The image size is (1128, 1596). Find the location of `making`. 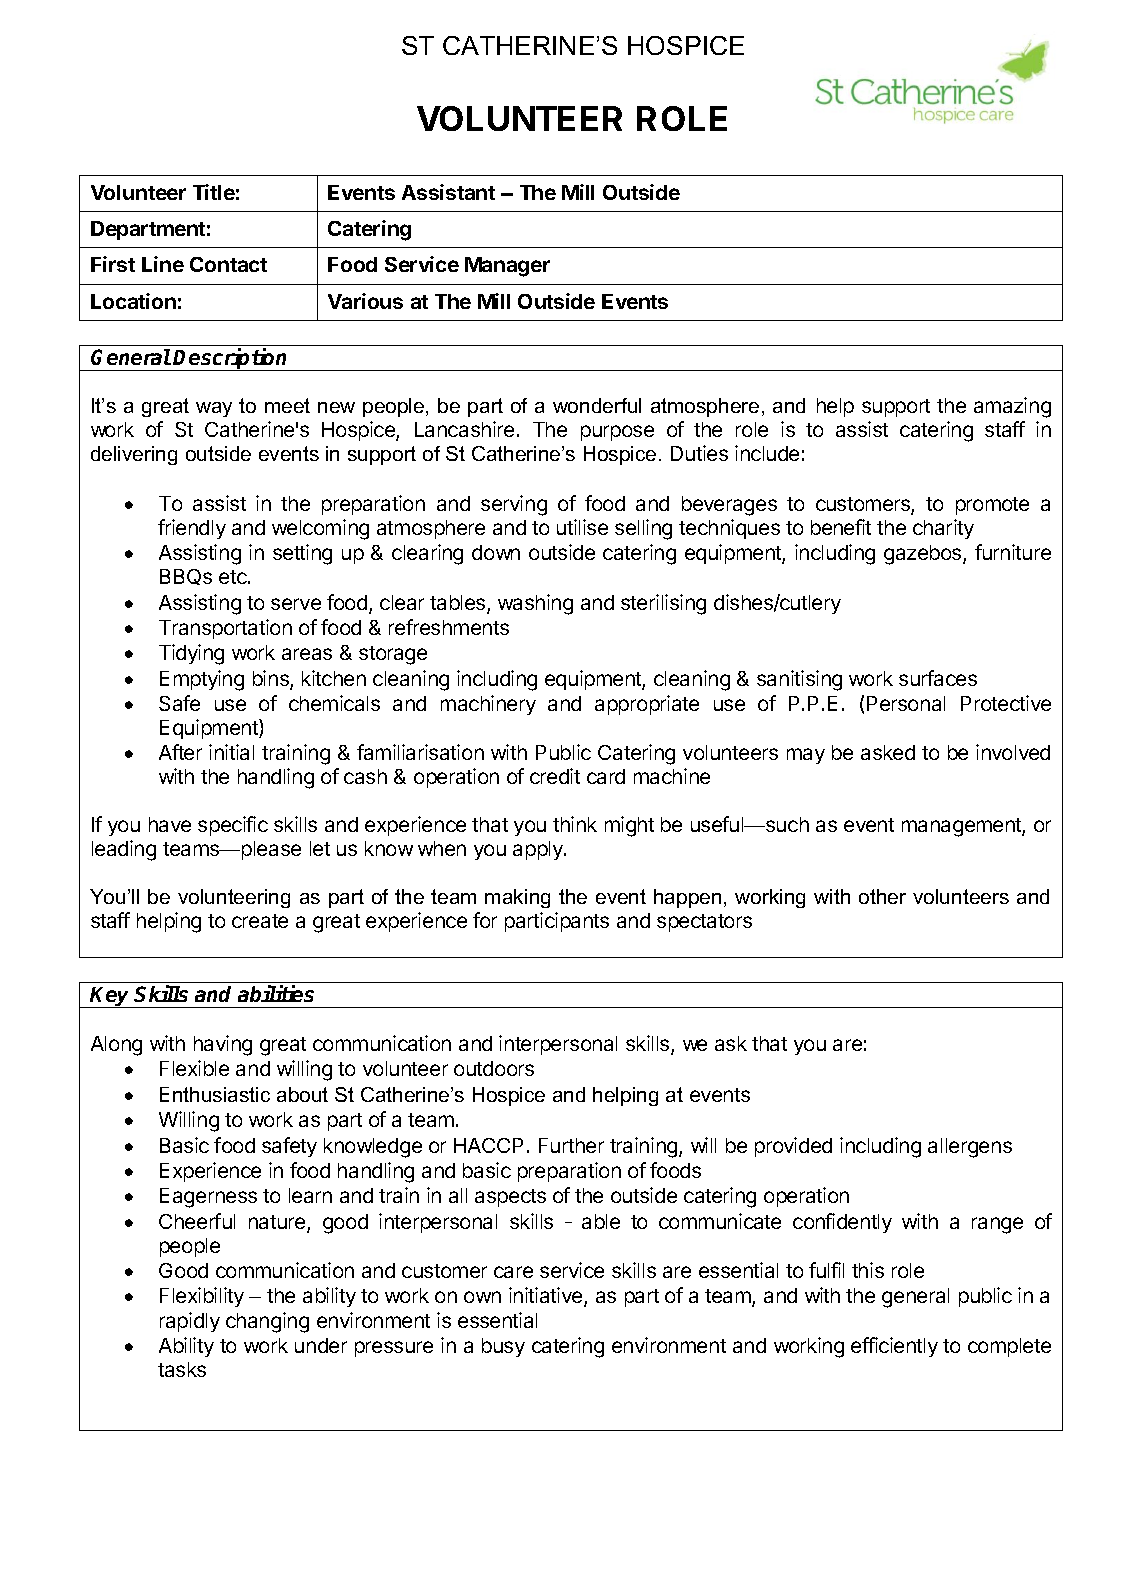

making is located at coordinates (517, 898).
